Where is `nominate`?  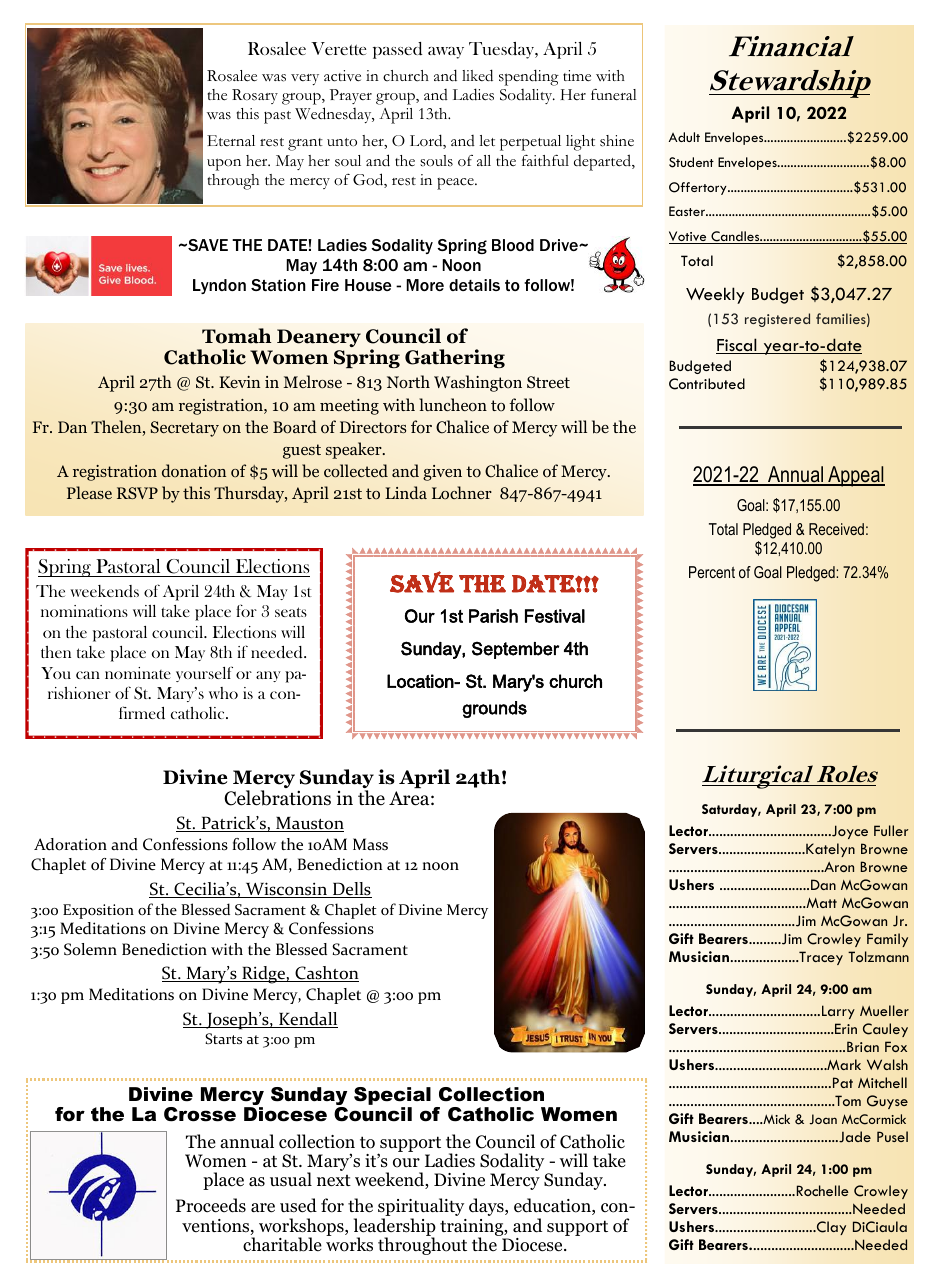 nominate is located at coordinates (138, 673).
